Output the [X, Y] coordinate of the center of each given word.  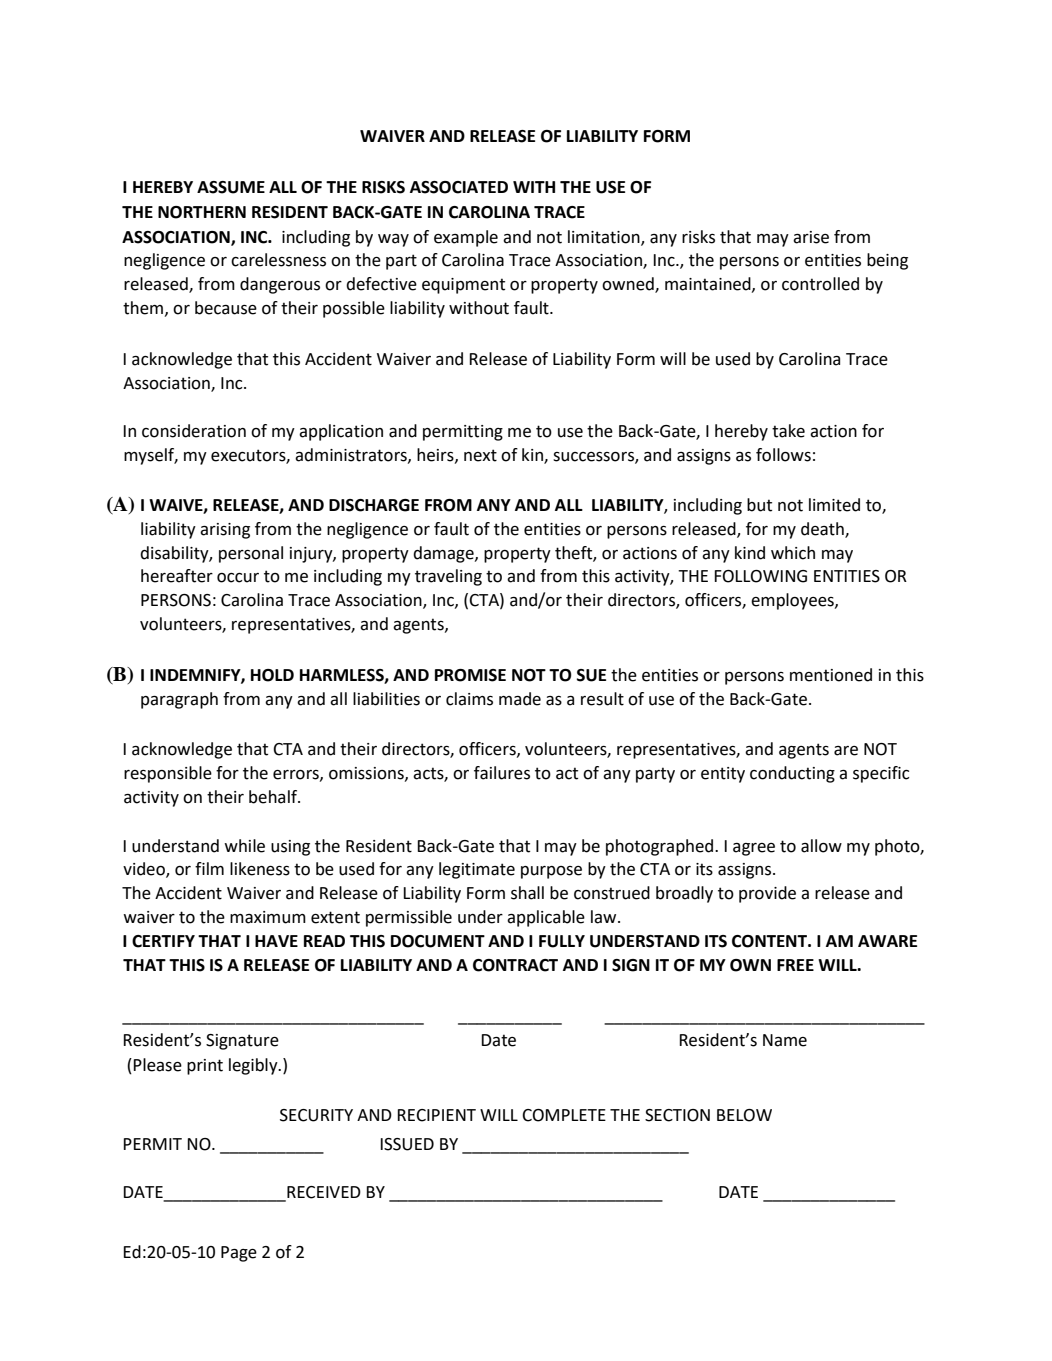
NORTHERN [202, 212]
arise [811, 237]
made [520, 699]
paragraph [179, 700]
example [466, 238]
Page [239, 1254]
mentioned [831, 675]
